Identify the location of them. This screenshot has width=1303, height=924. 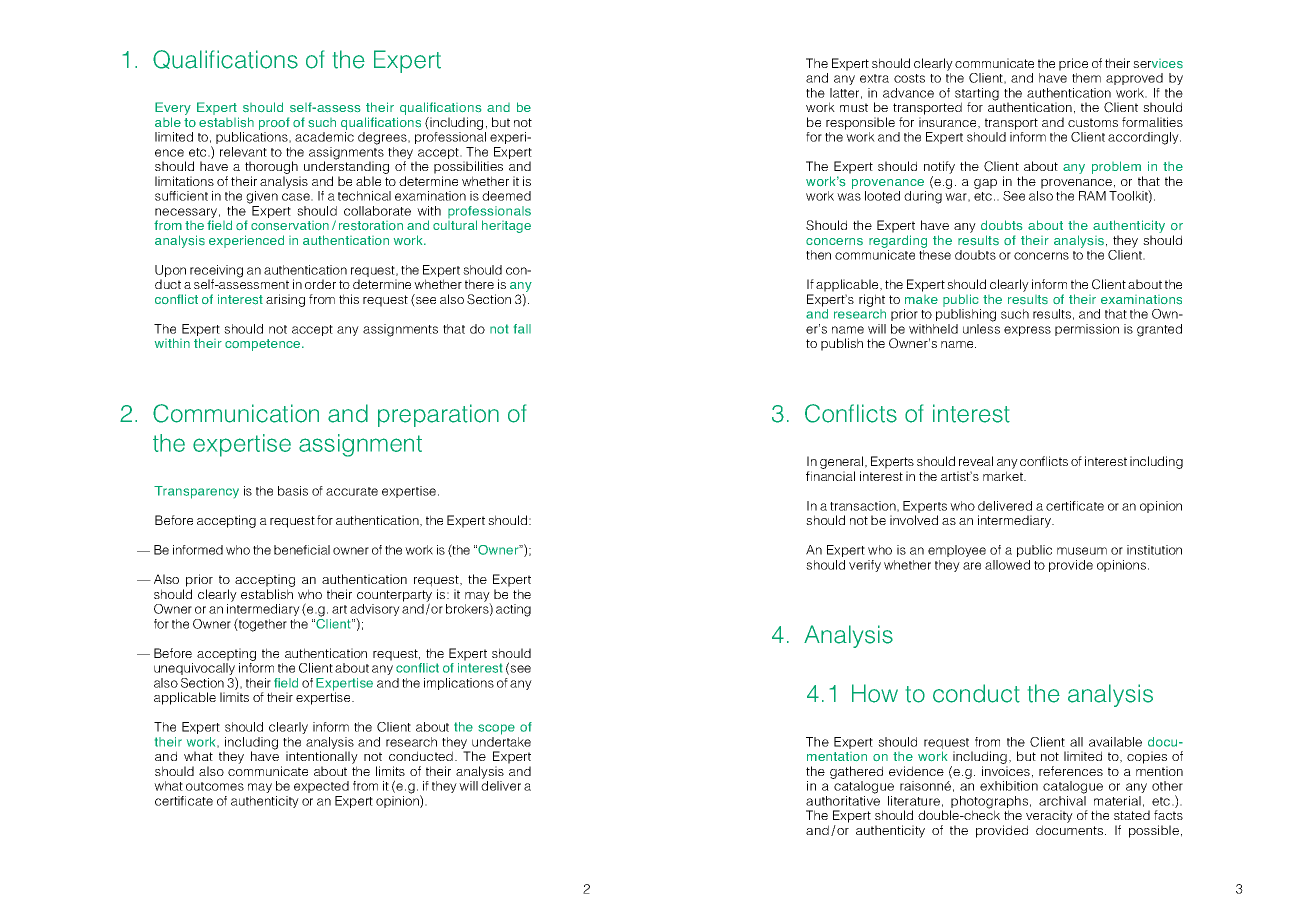
(1086, 78).
